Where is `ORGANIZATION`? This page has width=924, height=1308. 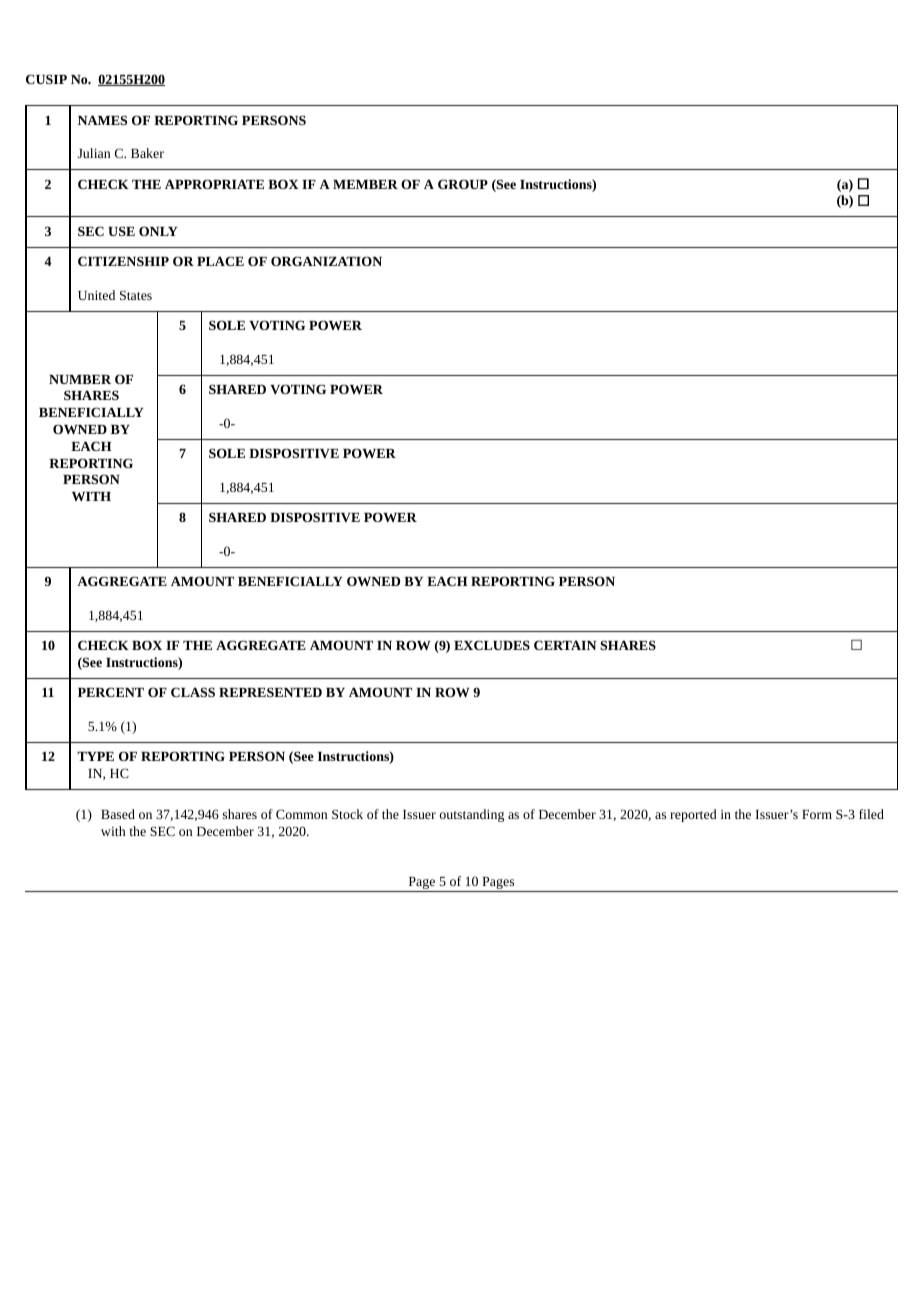
ORGANIZATION is located at coordinates (326, 261).
